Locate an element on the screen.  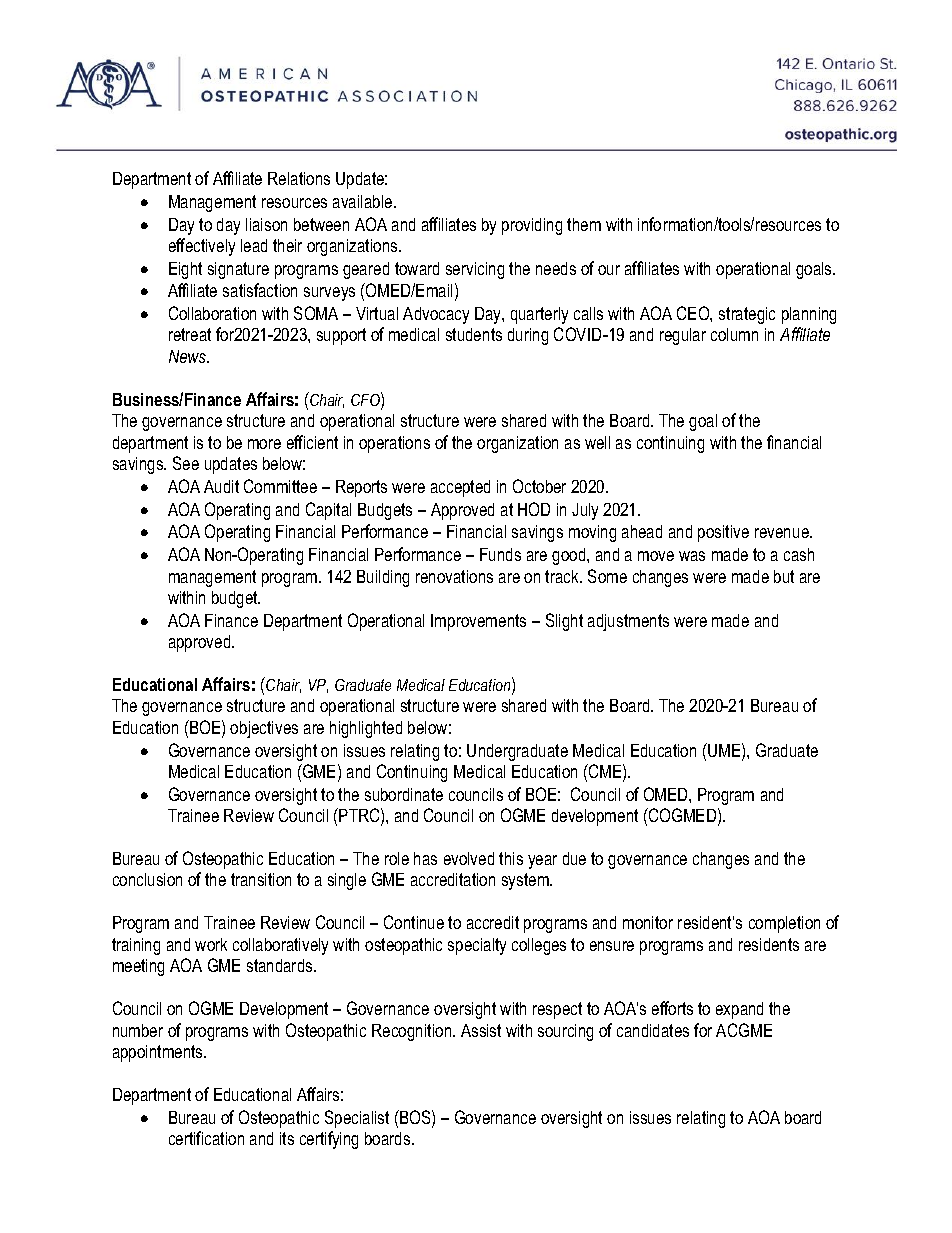
certification is located at coordinates (206, 1138).
